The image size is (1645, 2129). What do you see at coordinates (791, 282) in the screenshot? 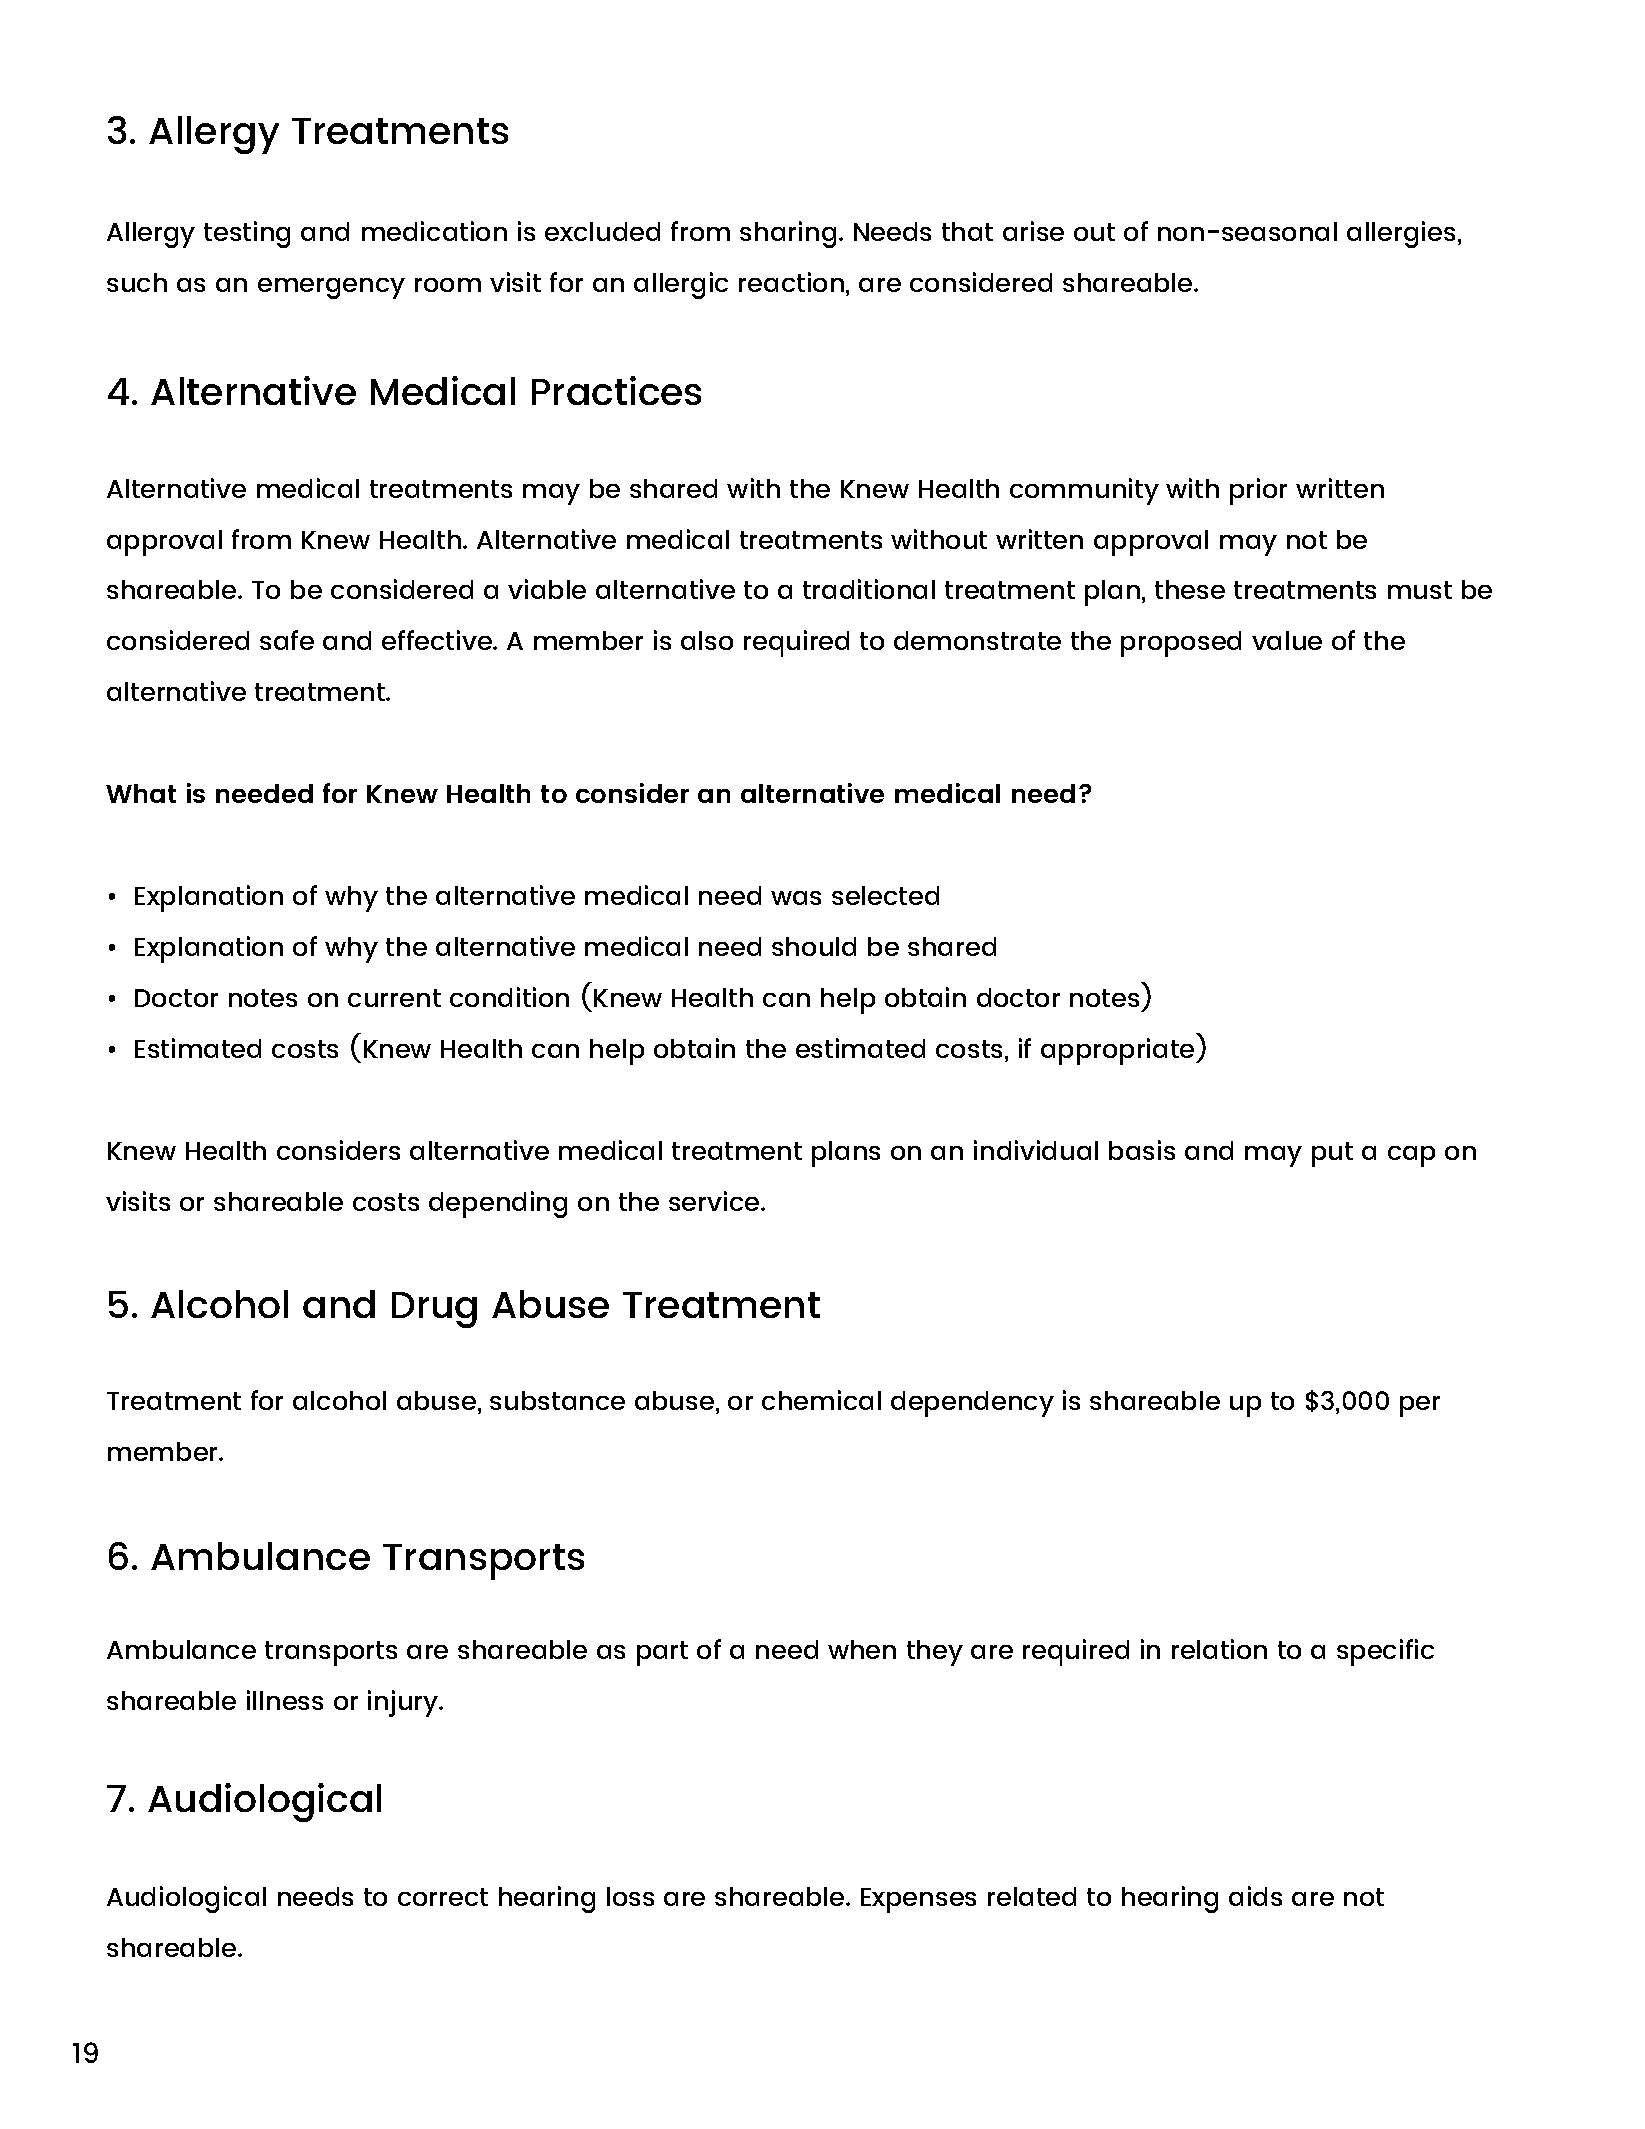
I see `reaction` at bounding box center [791, 282].
